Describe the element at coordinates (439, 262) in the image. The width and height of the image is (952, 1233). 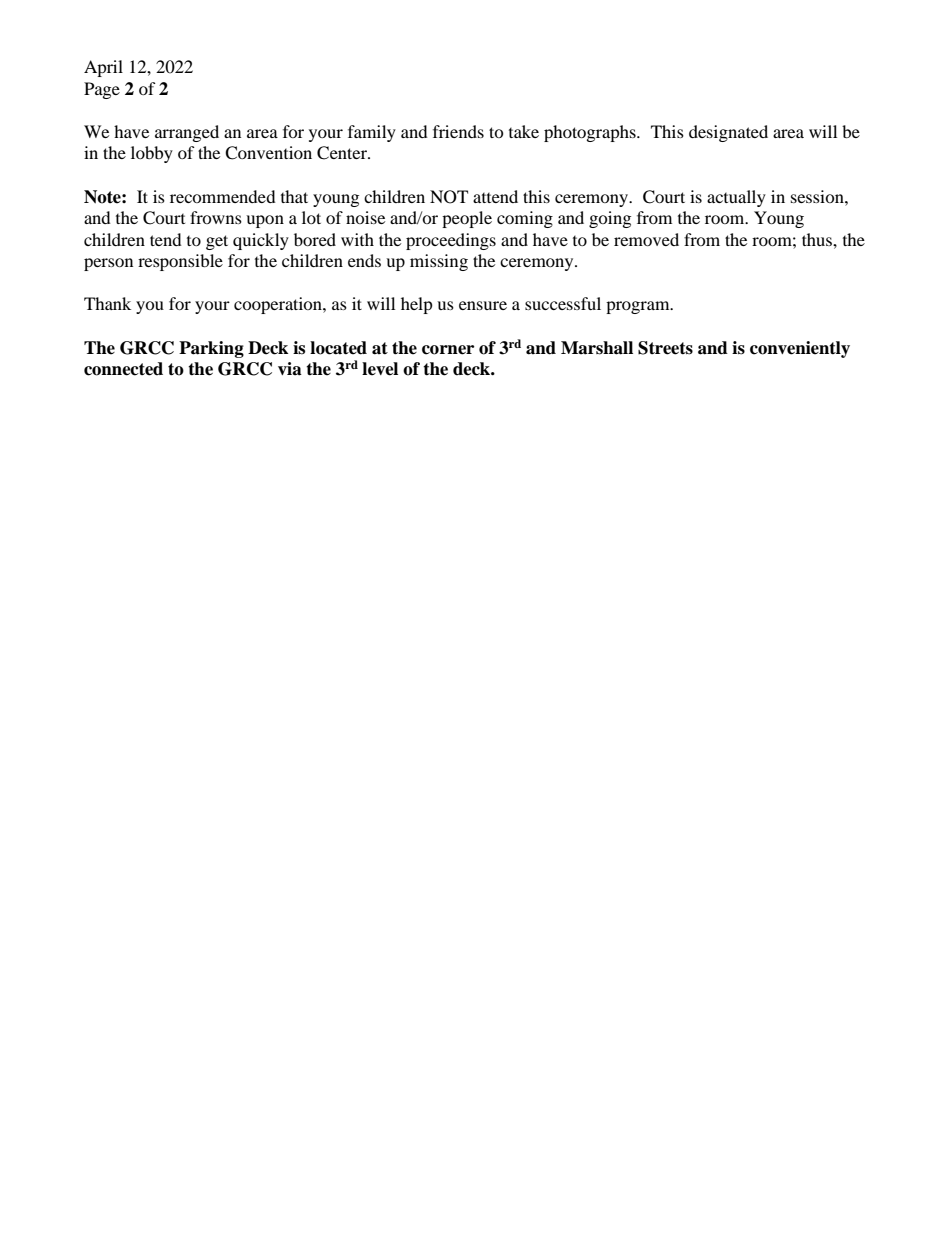
I see `missing` at that location.
